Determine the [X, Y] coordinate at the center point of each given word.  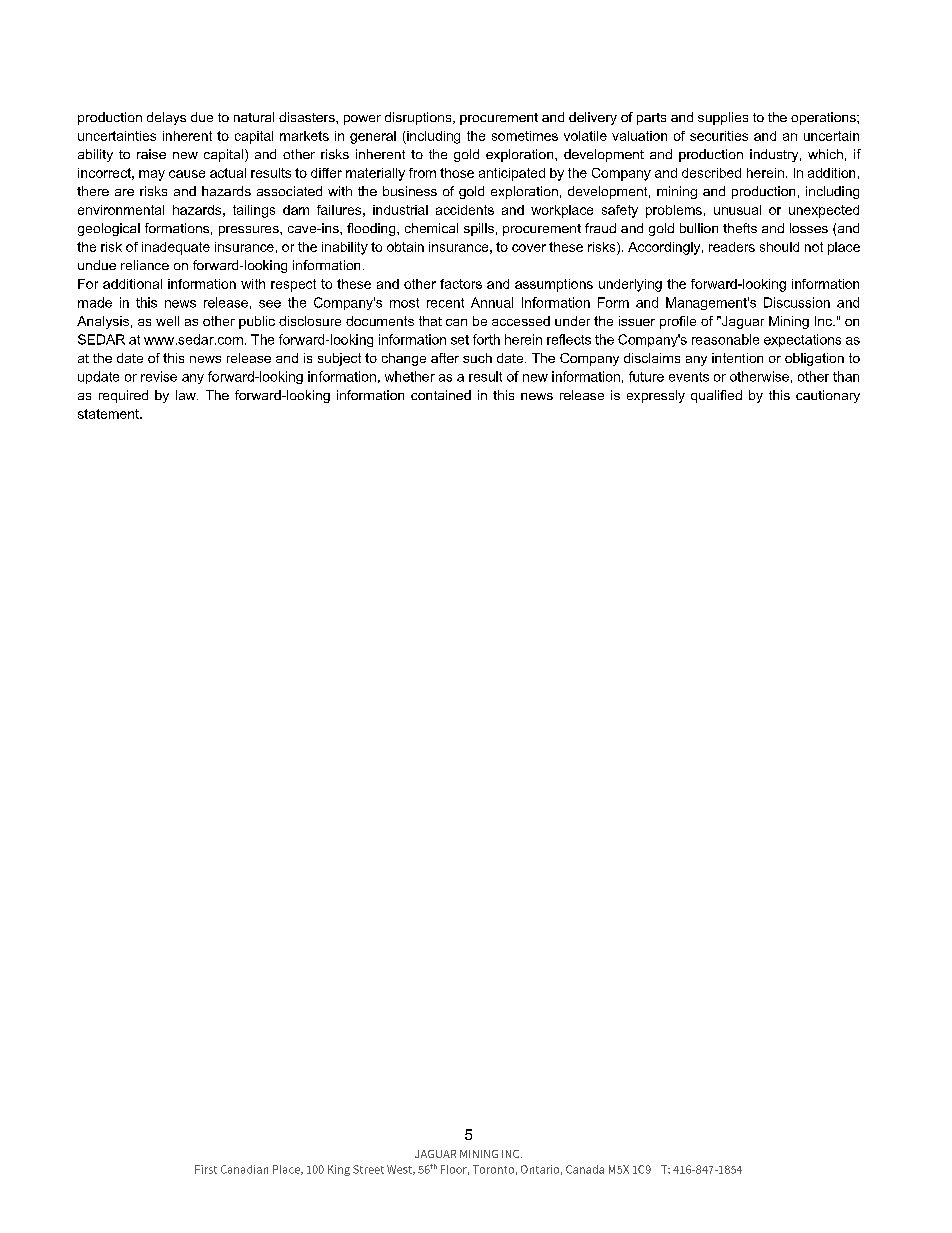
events [689, 377]
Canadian [244, 1169]
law [187, 395]
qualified [716, 396]
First [206, 1169]
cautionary [828, 396]
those [457, 173]
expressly [656, 396]
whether [410, 376]
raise [151, 154]
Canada [585, 1169]
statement [109, 414]
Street [368, 1169]
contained [441, 395]
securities [719, 136]
